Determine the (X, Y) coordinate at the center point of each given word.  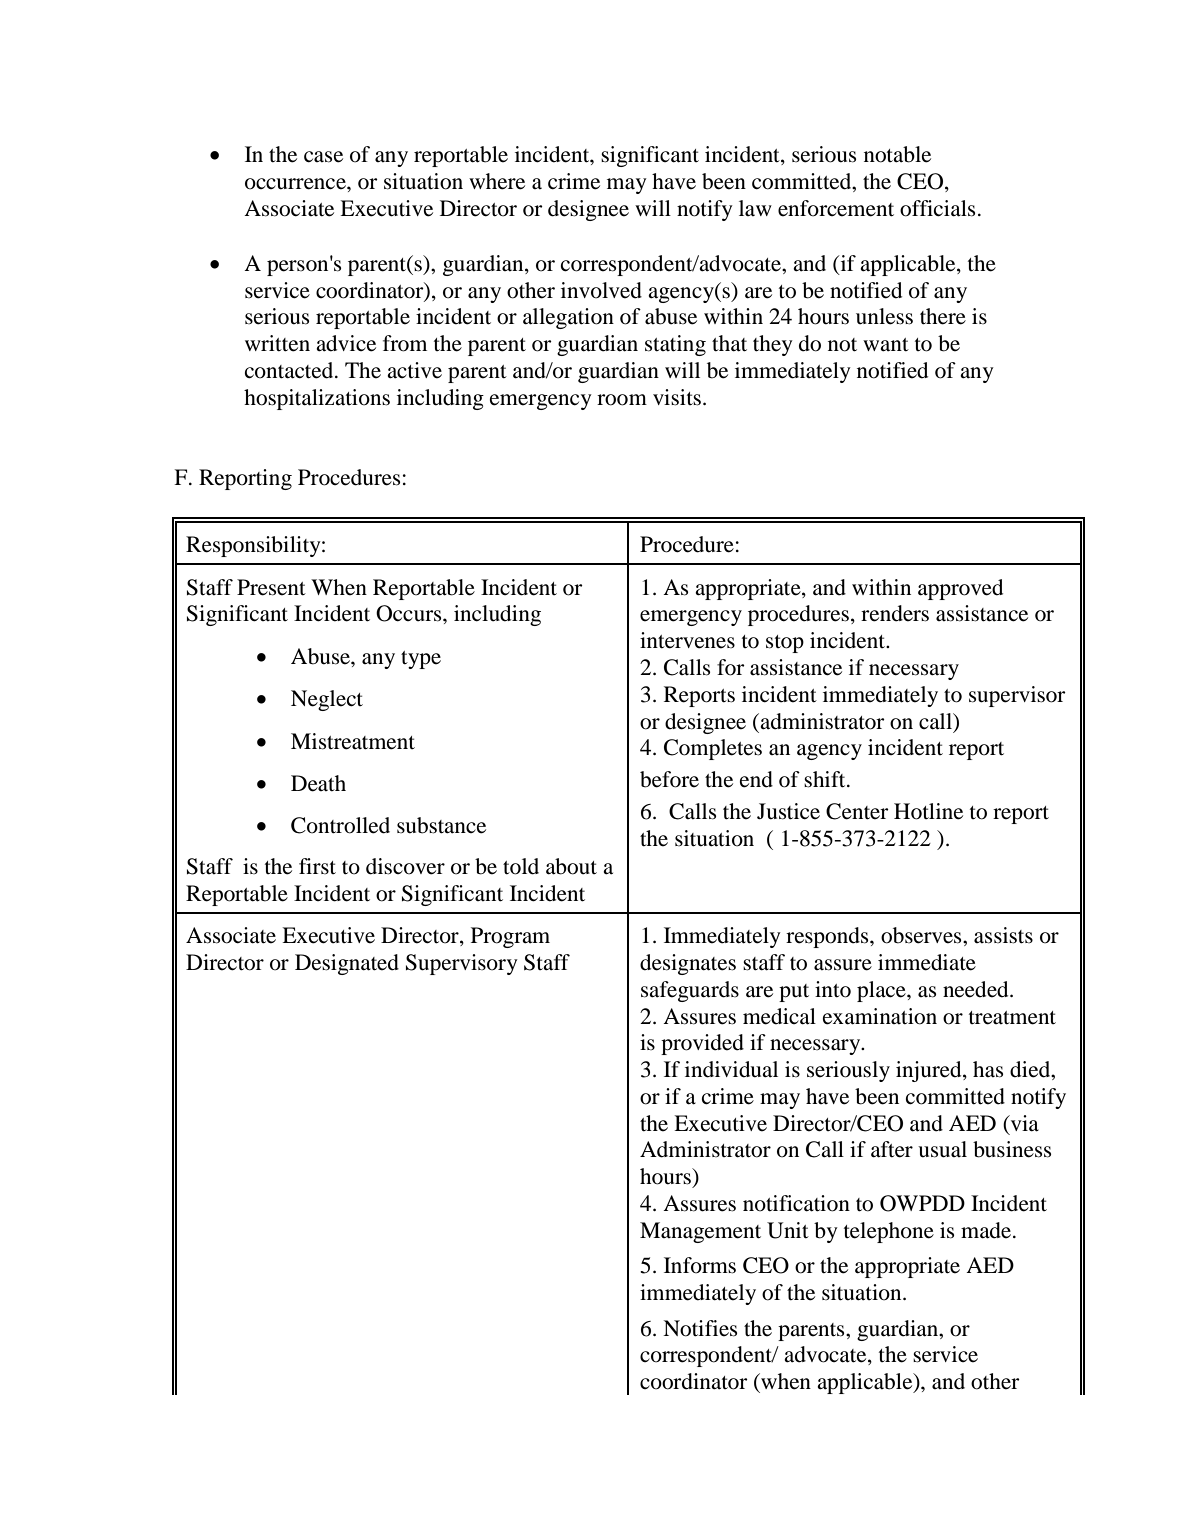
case (323, 157)
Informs (700, 1265)
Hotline (928, 811)
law (755, 208)
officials (937, 208)
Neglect (327, 700)
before (669, 779)
